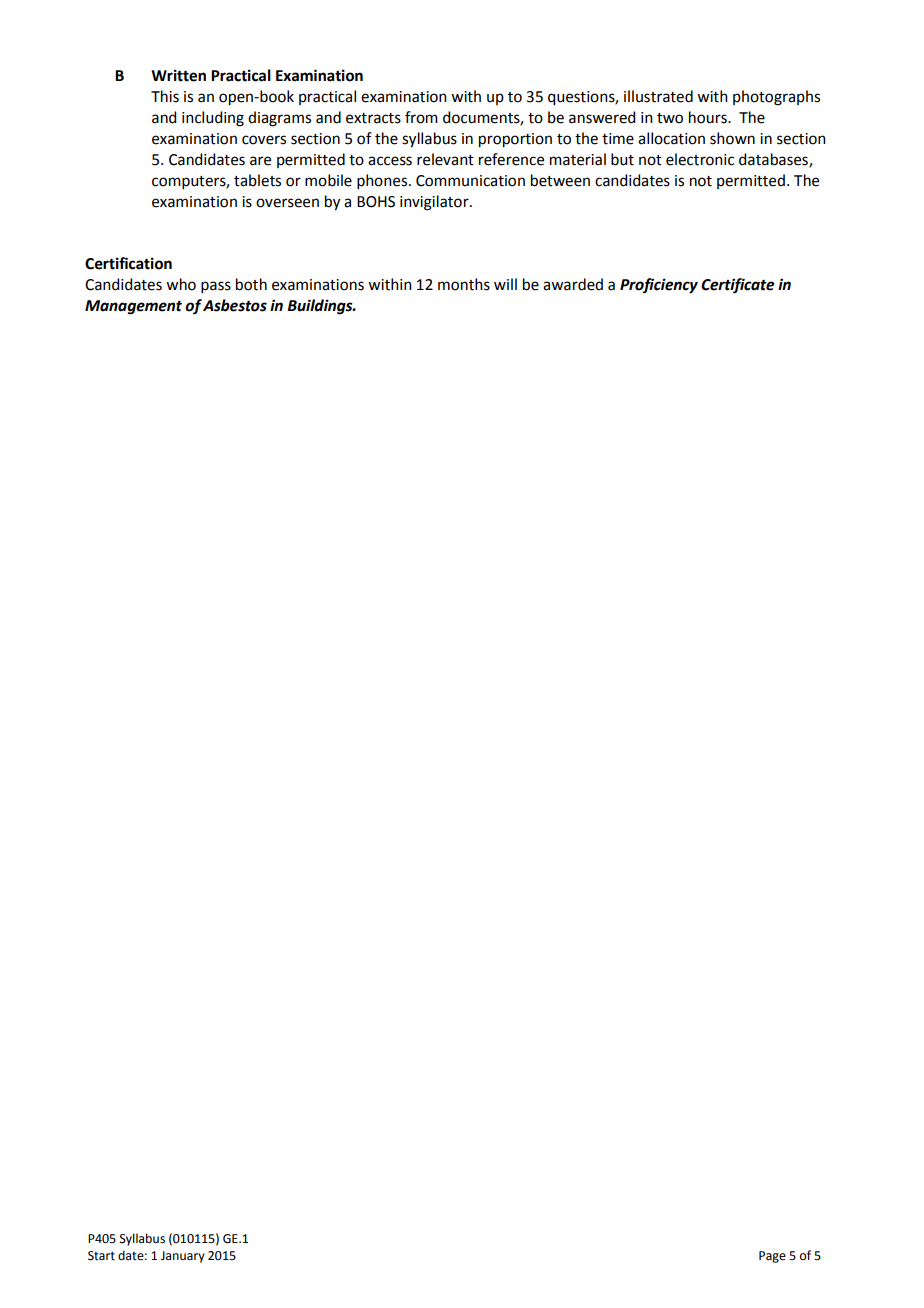 This image has width=924, height=1308. Describe the element at coordinates (133, 307) in the image. I see `Management` at that location.
